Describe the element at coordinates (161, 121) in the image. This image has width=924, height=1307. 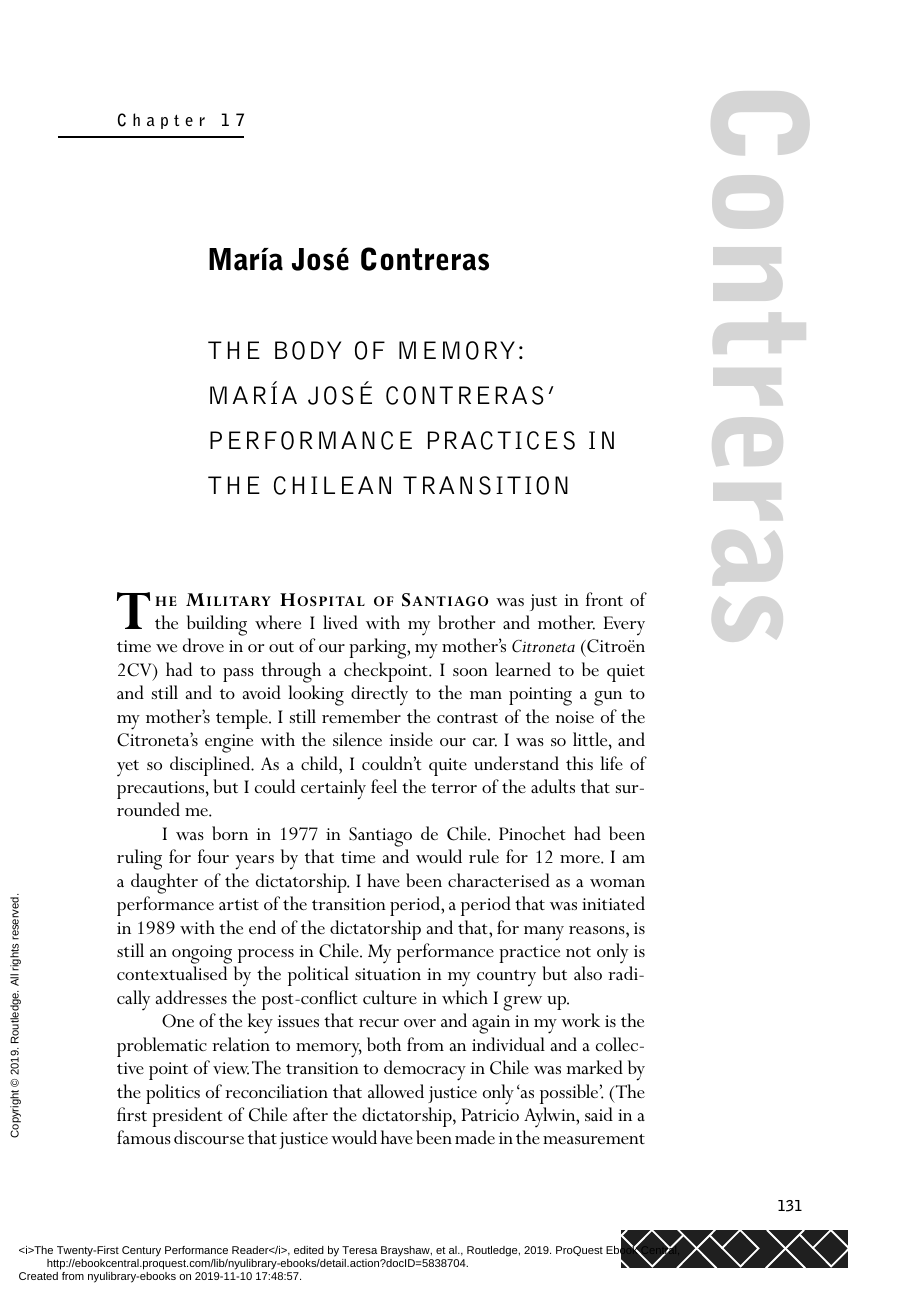
I see `Chapter` at that location.
